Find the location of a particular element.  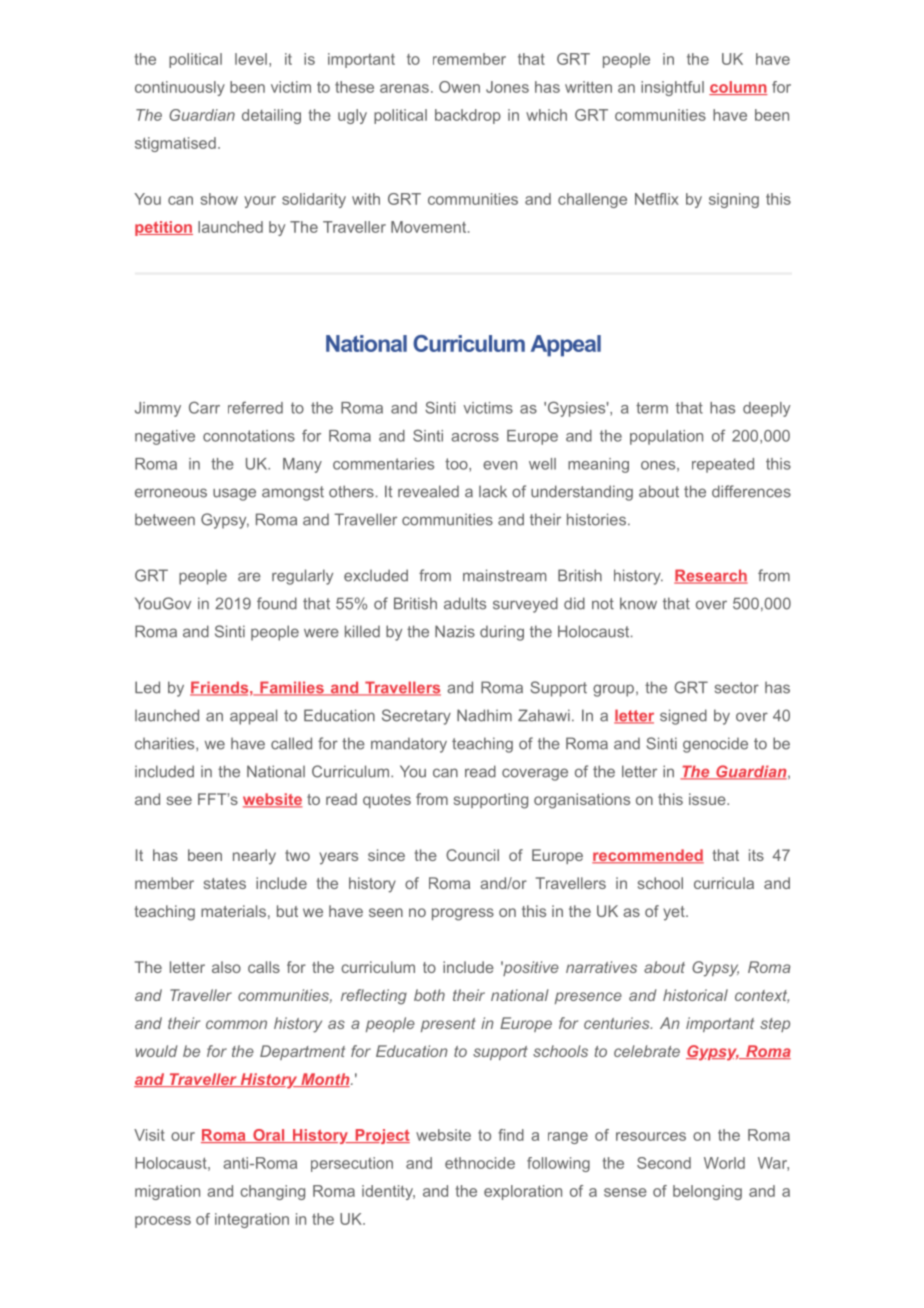

found is located at coordinates (277, 603).
